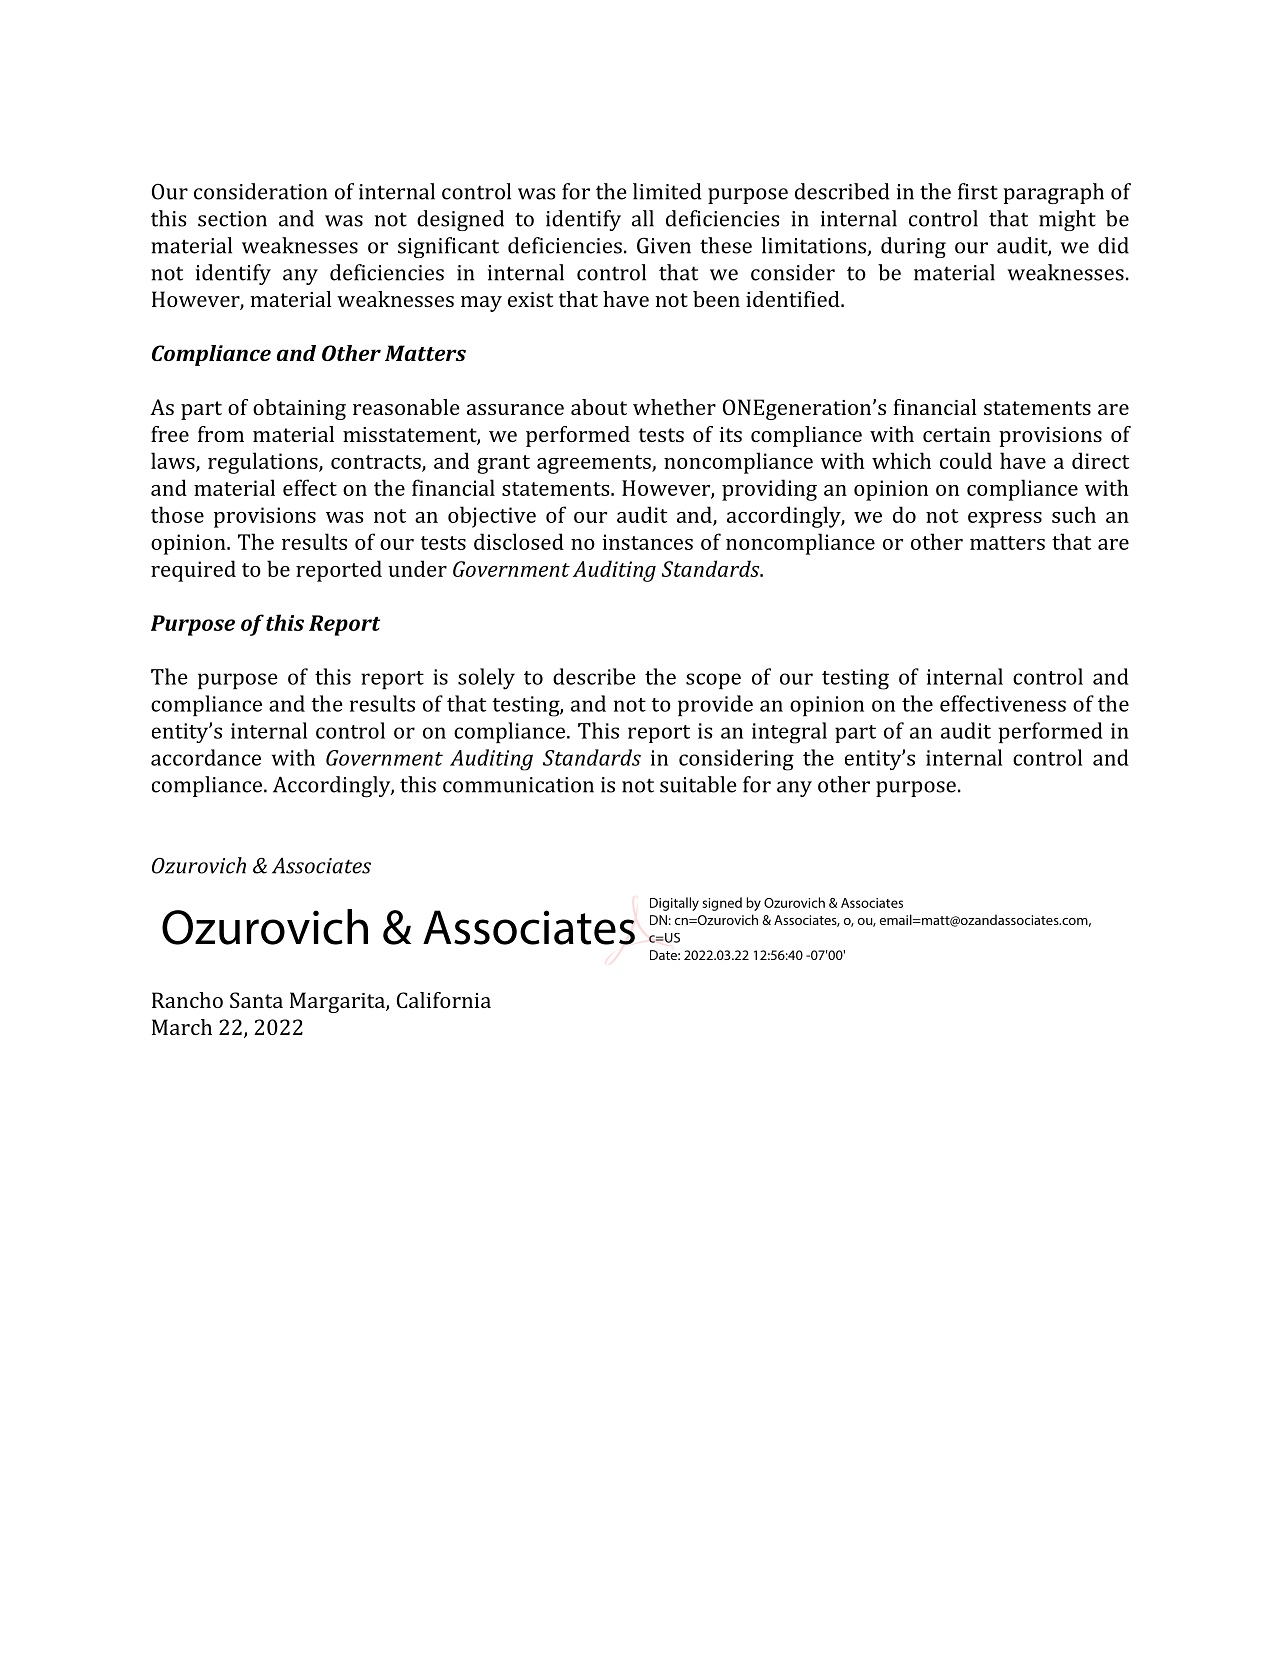  What do you see at coordinates (966, 460) in the document?
I see `could` at bounding box center [966, 460].
